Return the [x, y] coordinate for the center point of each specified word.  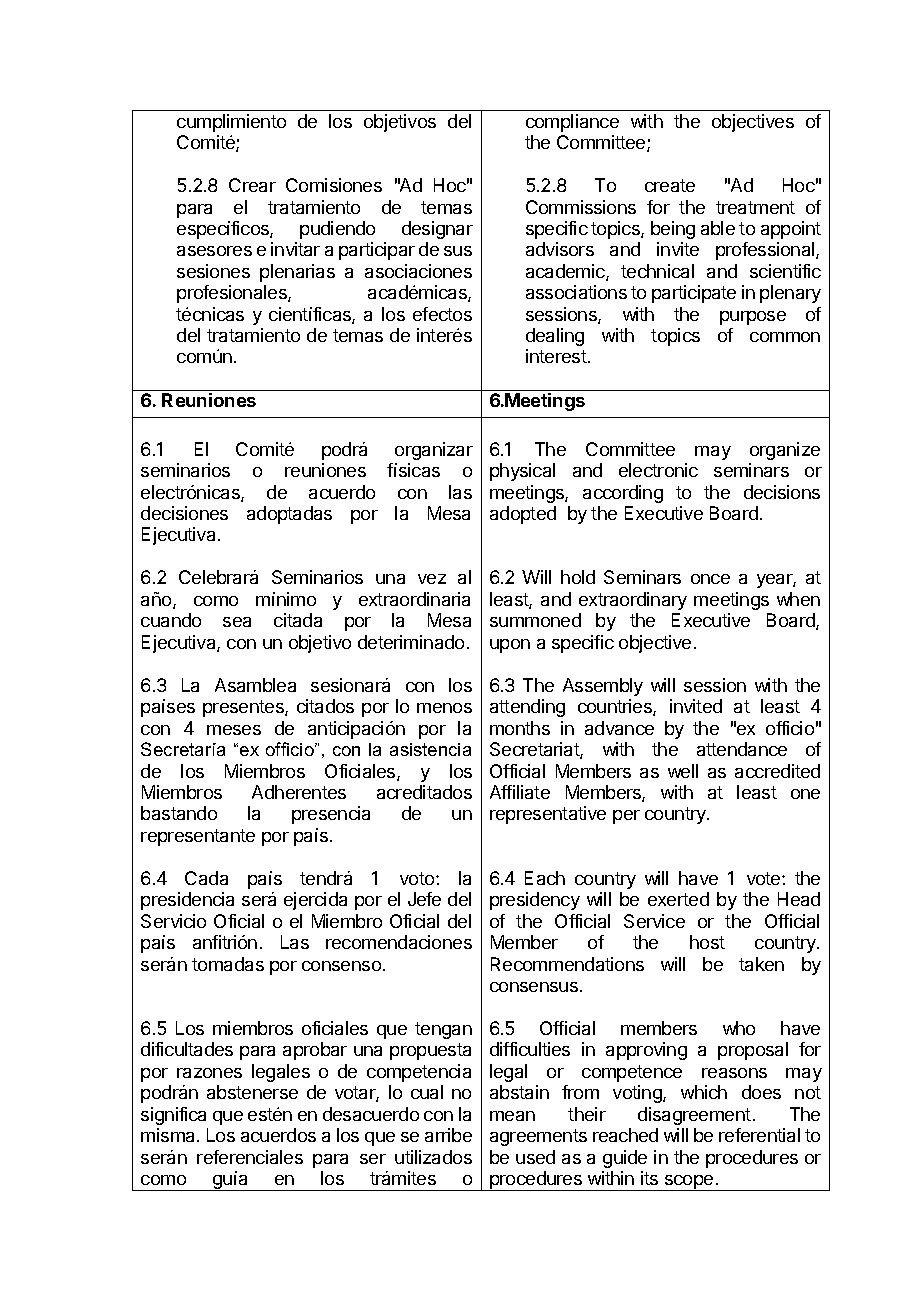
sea [237, 622]
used [535, 1157]
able [718, 228]
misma [169, 1135]
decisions [782, 492]
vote [765, 878]
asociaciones [418, 271]
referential [759, 1135]
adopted [523, 515]
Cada [206, 878]
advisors [560, 249]
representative [548, 815]
